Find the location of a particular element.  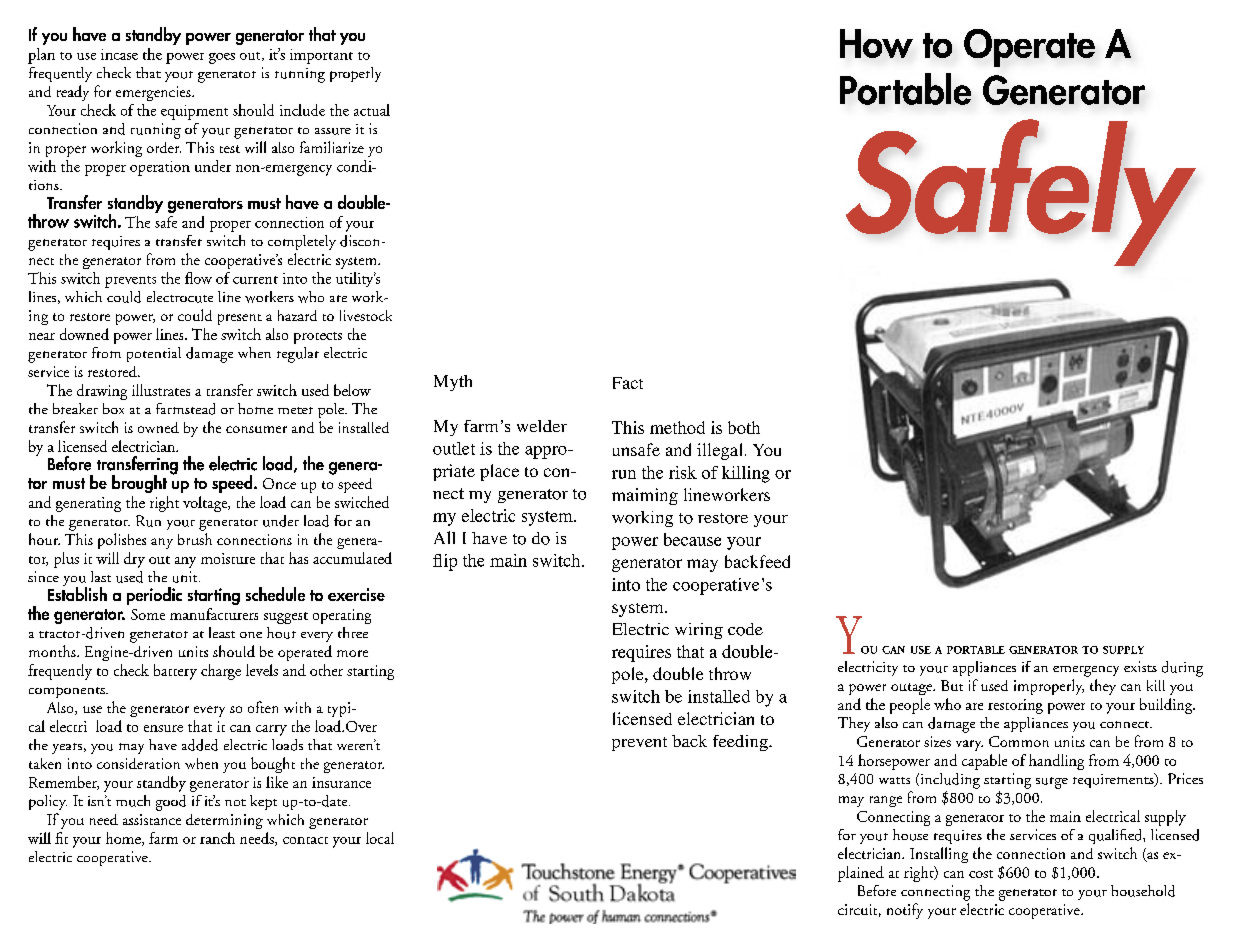

actual is located at coordinates (372, 110).
